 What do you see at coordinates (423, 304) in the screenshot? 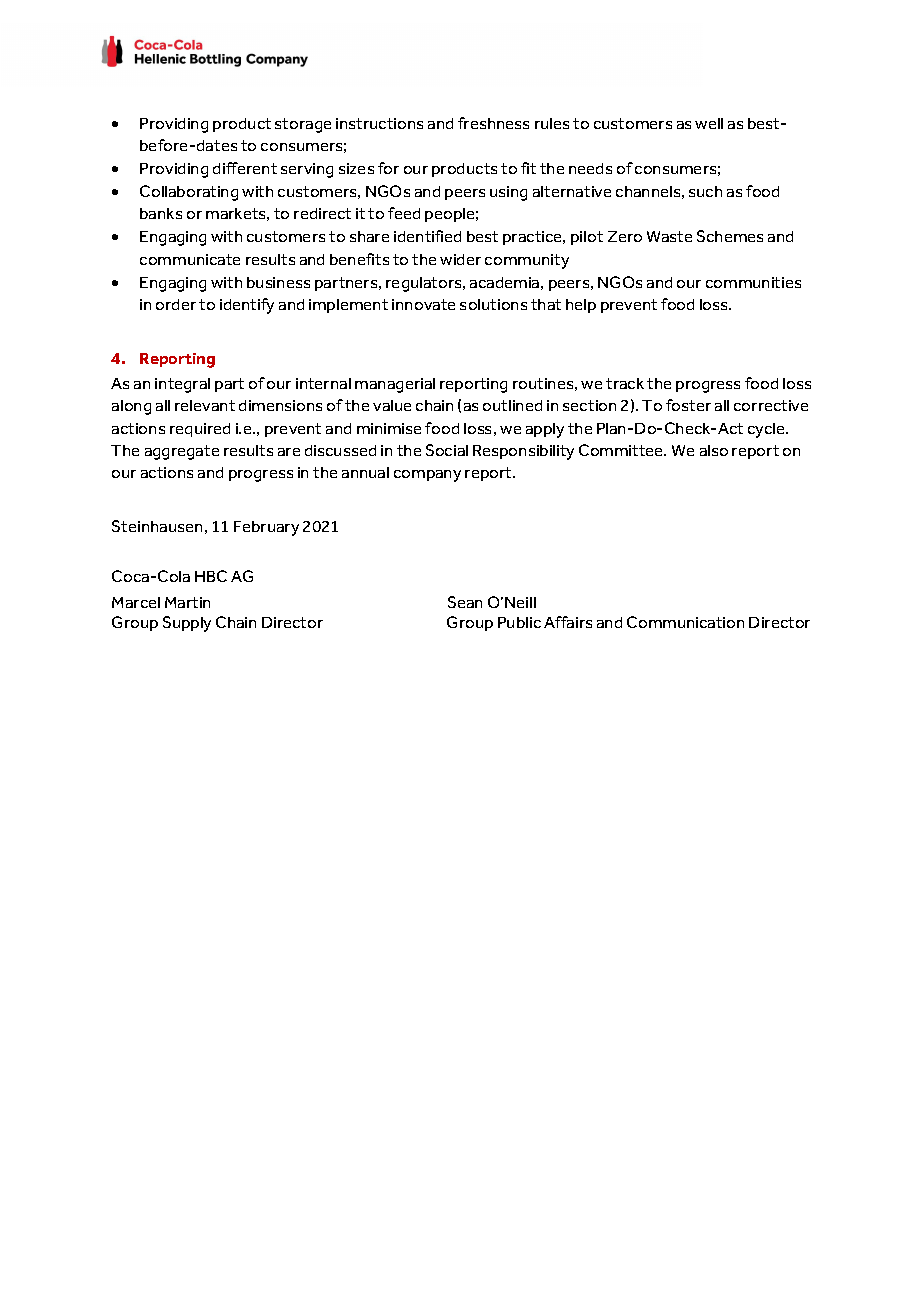
I see `innovate` at bounding box center [423, 304].
